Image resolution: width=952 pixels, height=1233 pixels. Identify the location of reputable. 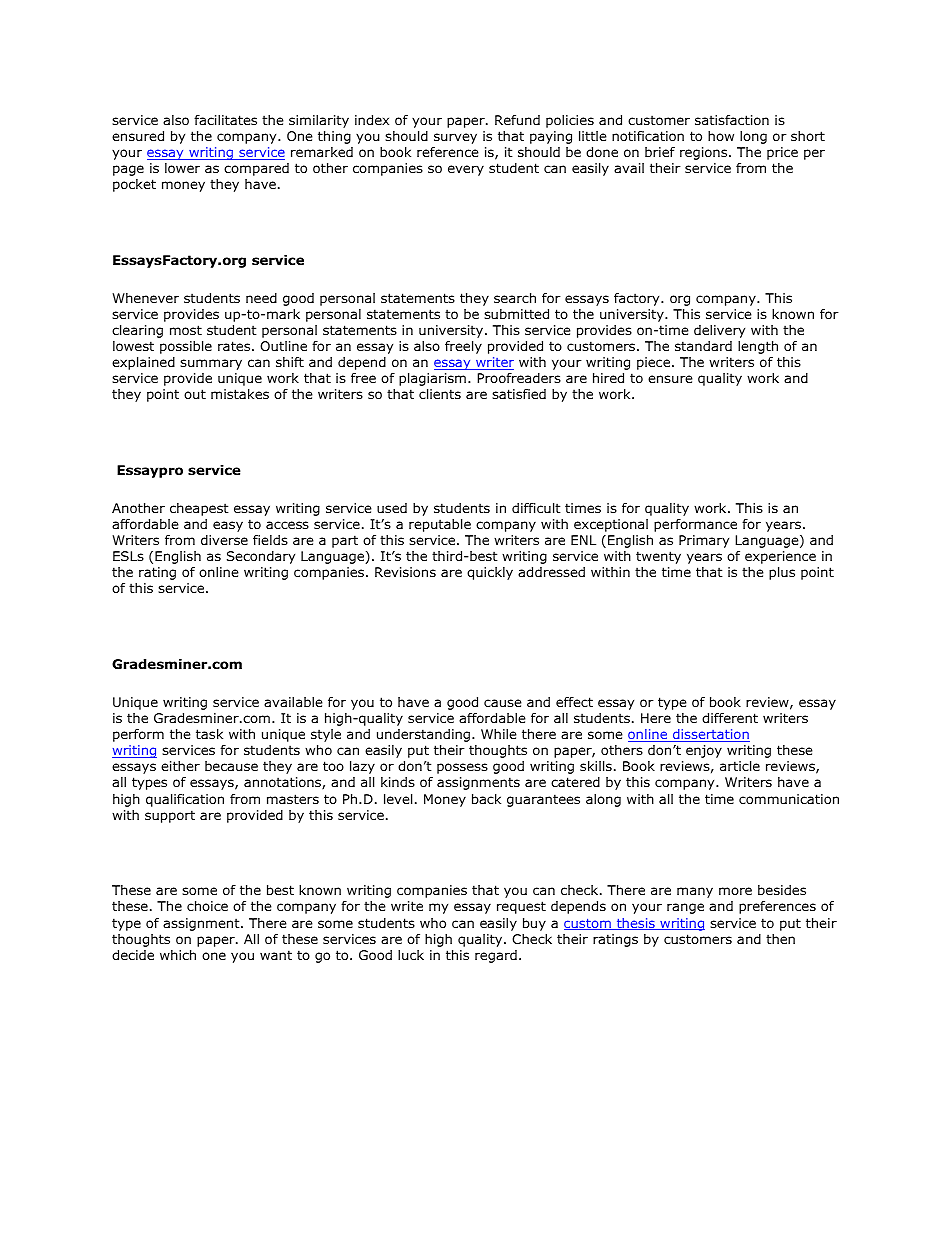
(440, 525).
